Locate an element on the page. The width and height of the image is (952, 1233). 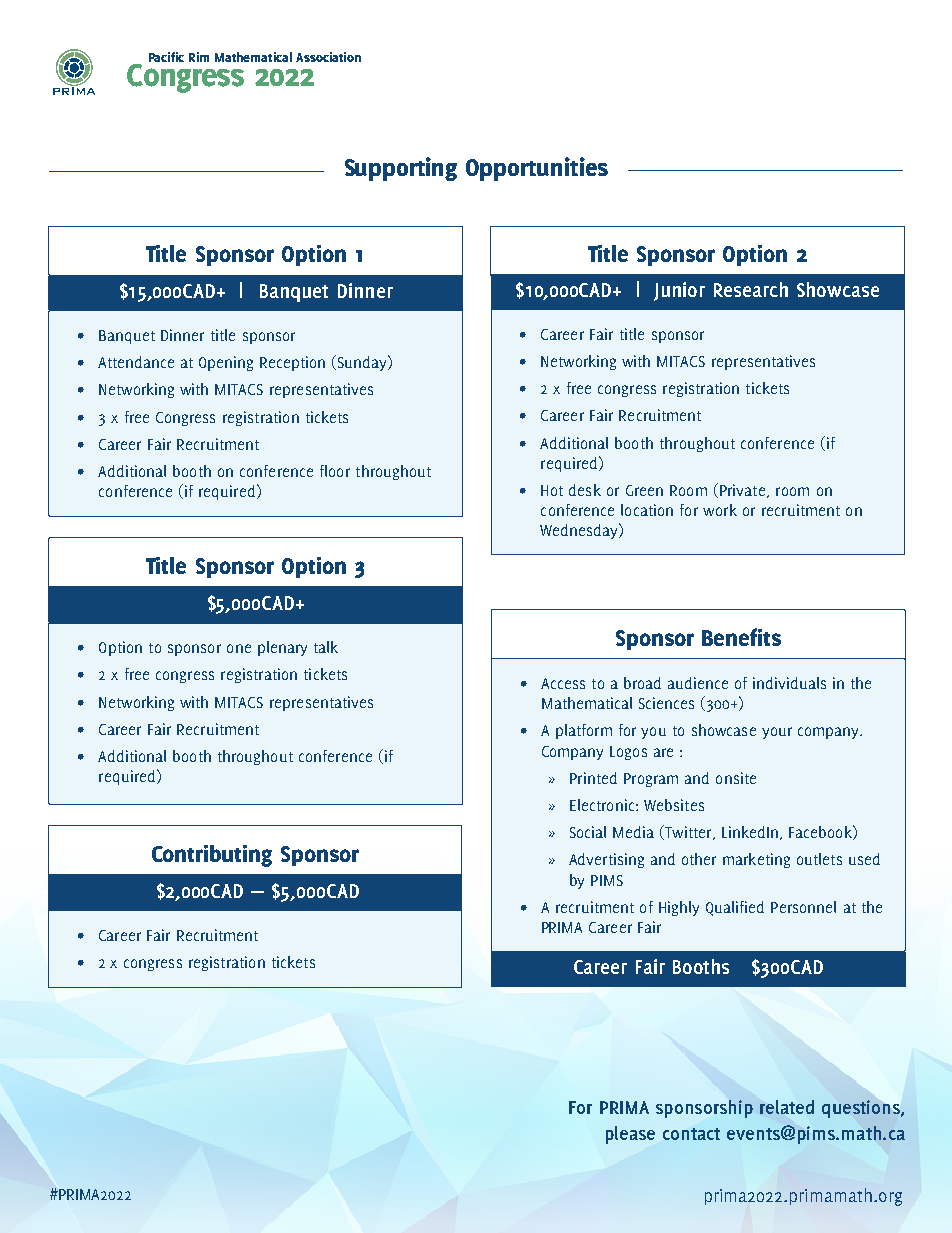
Opportunities is located at coordinates (537, 169).
